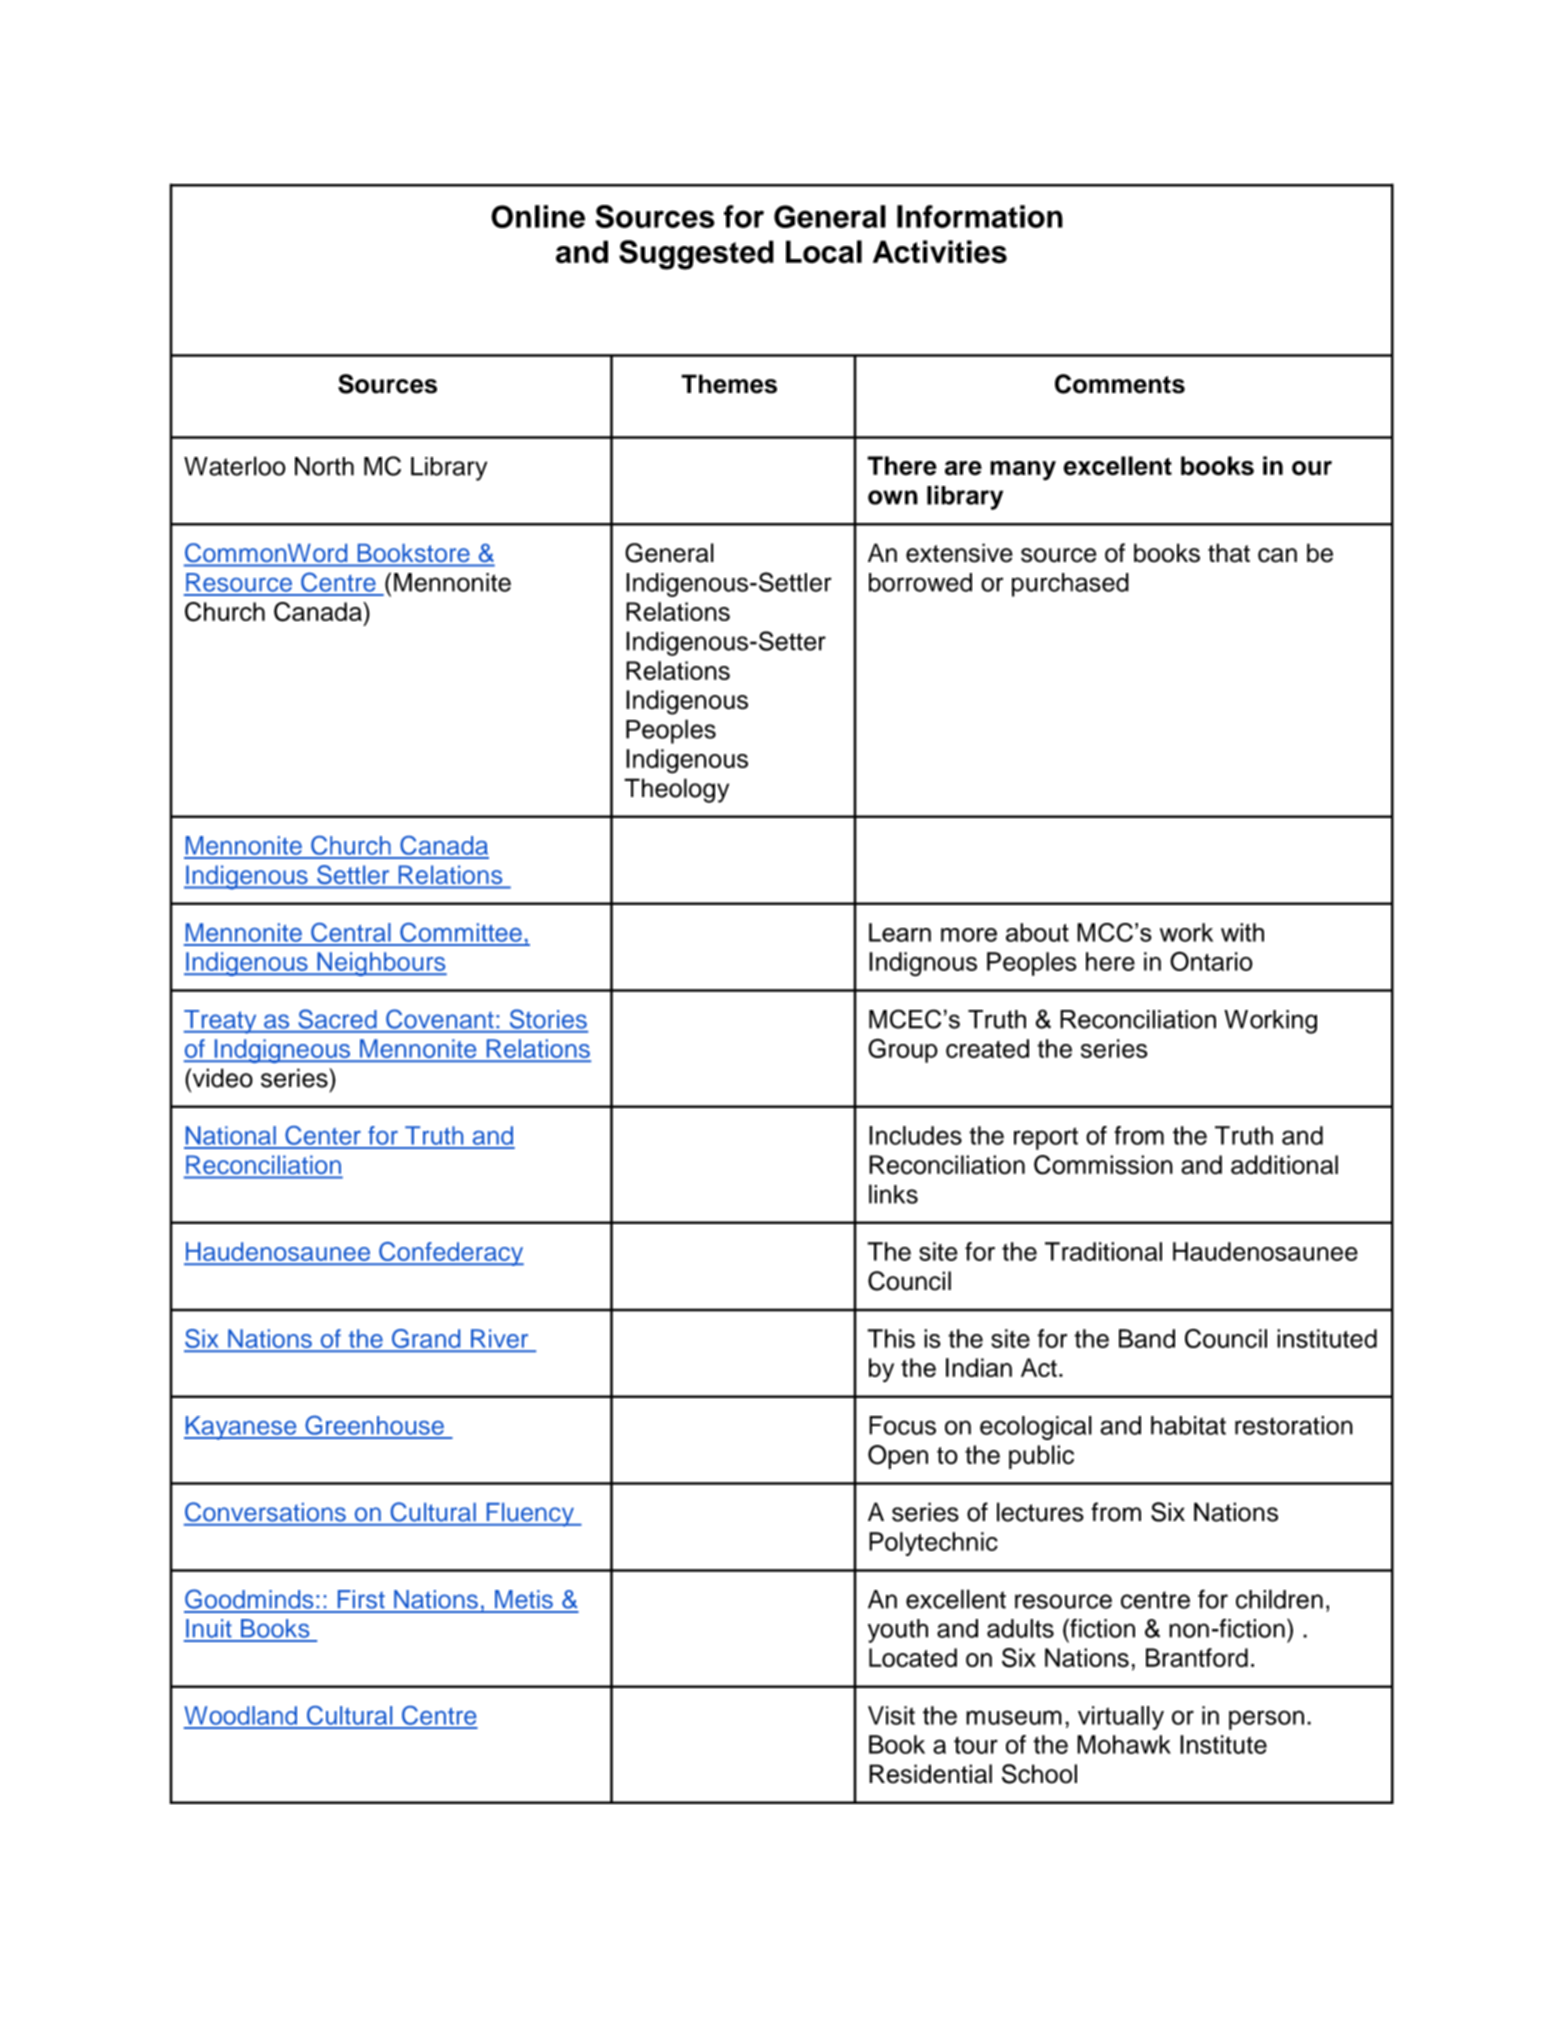 The width and height of the screenshot is (1563, 2023). What do you see at coordinates (381, 964) in the screenshot?
I see `Neighbours` at bounding box center [381, 964].
